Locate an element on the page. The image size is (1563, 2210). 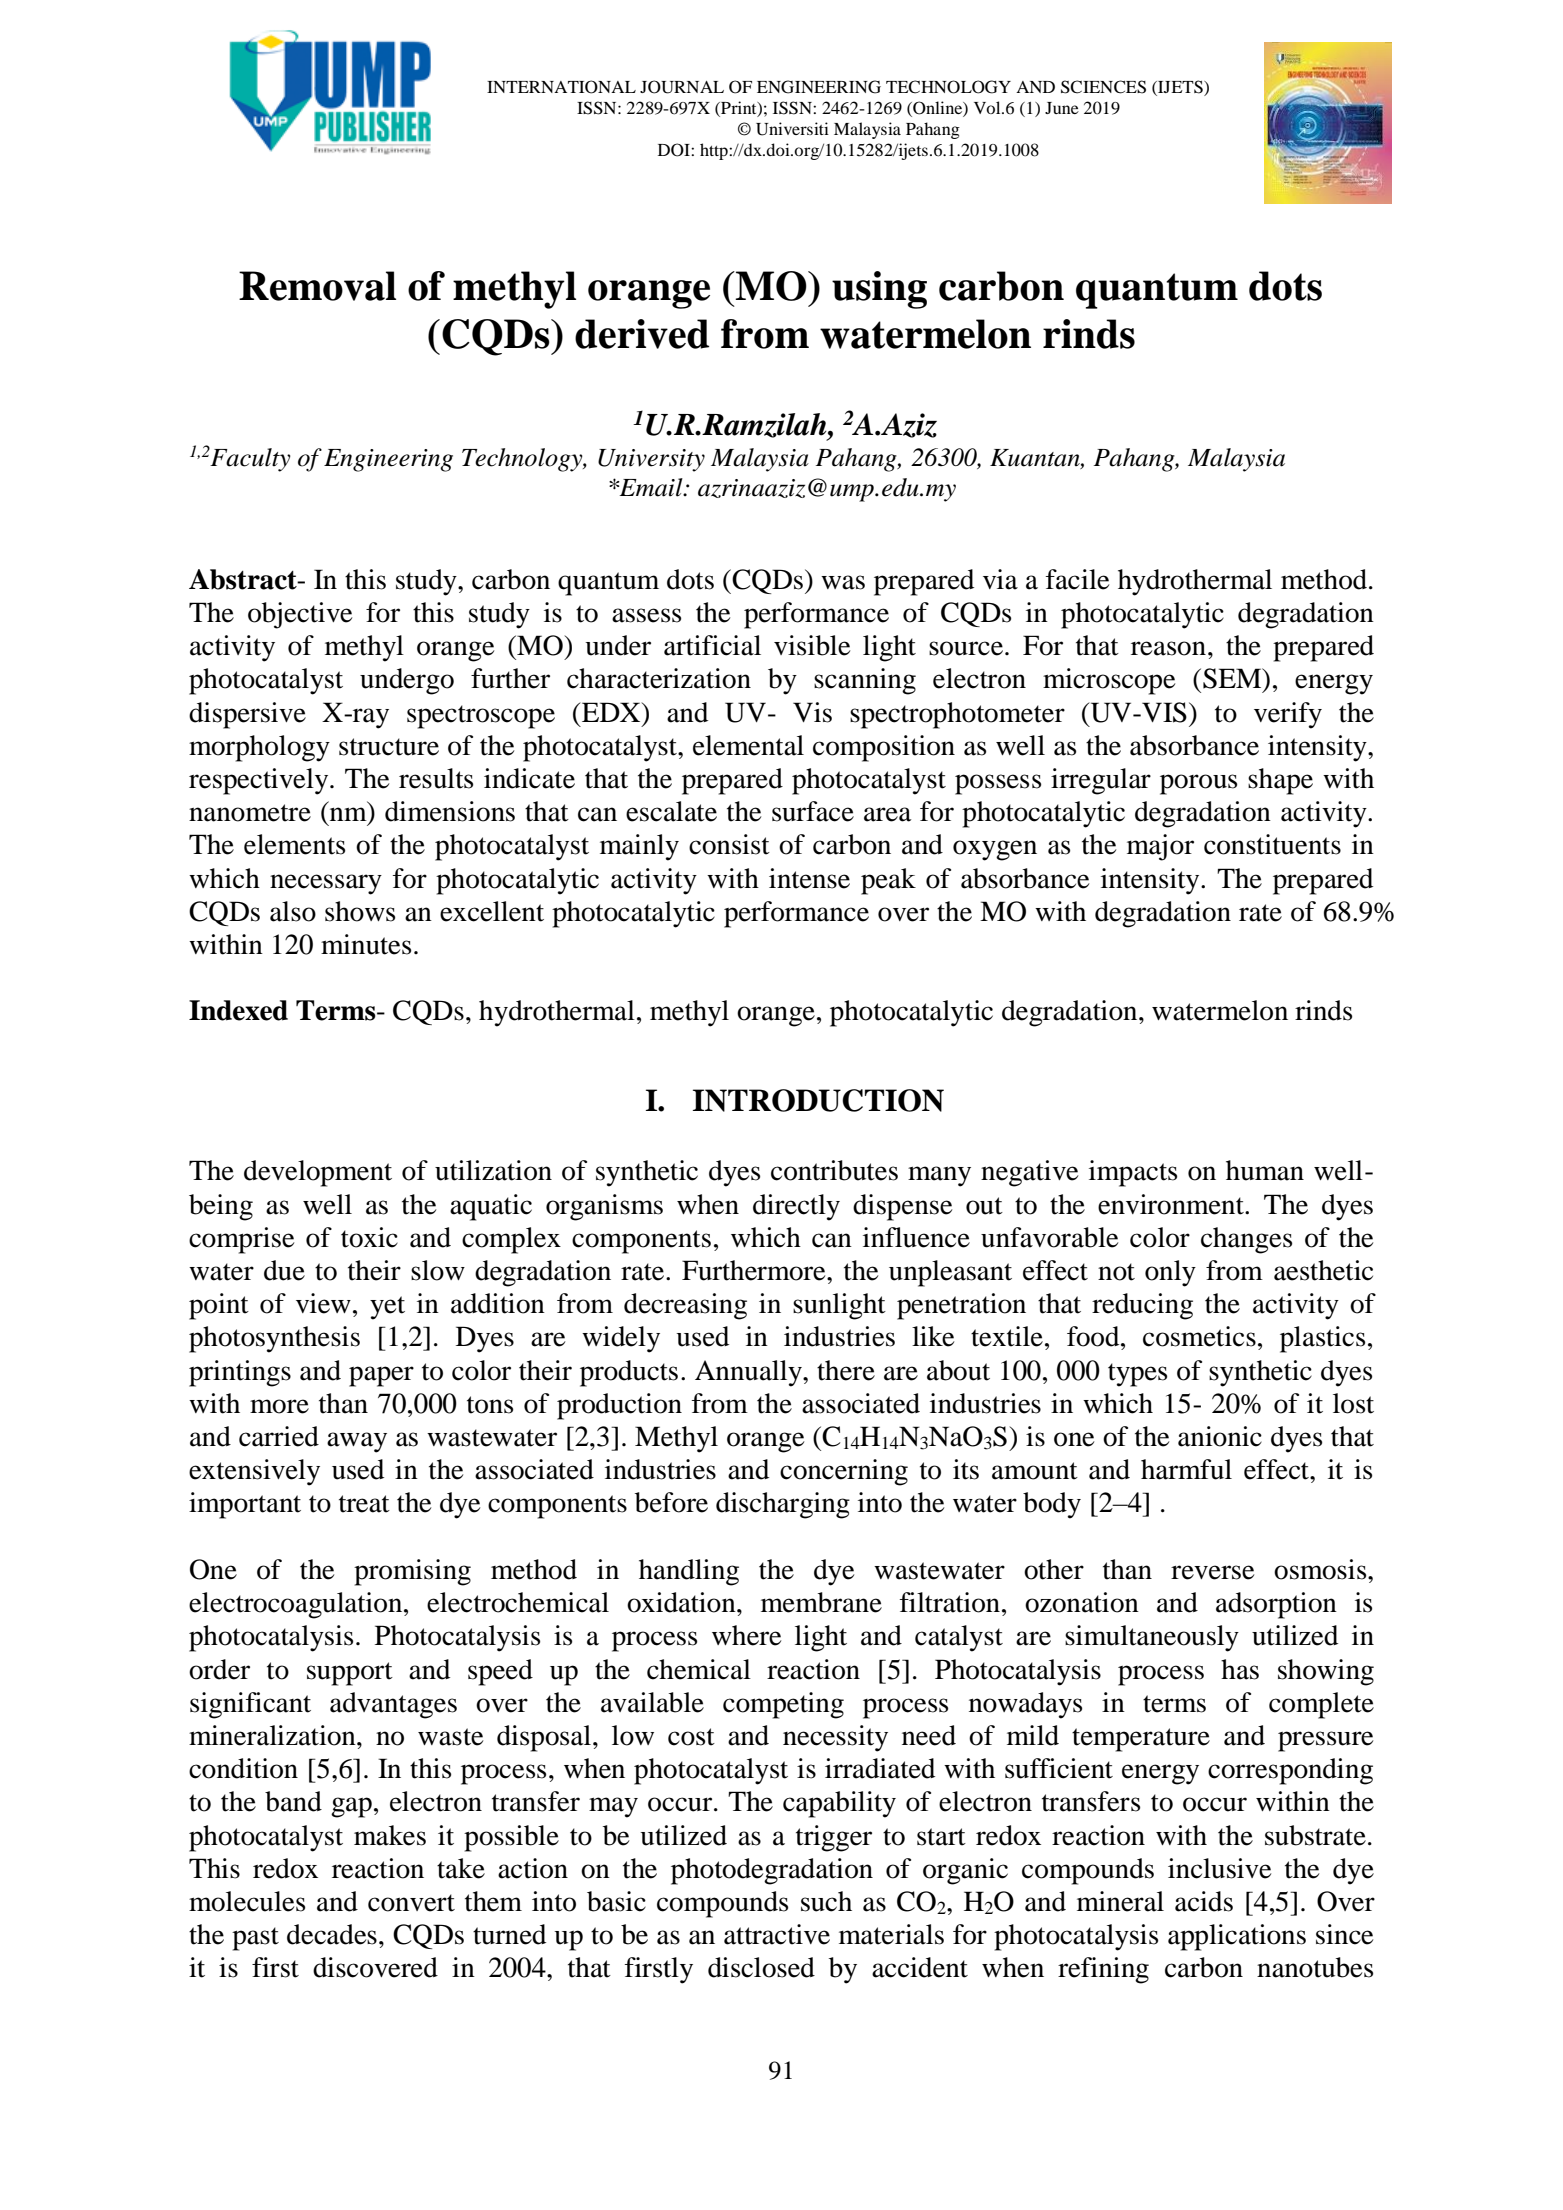
decades is located at coordinates (332, 1934).
